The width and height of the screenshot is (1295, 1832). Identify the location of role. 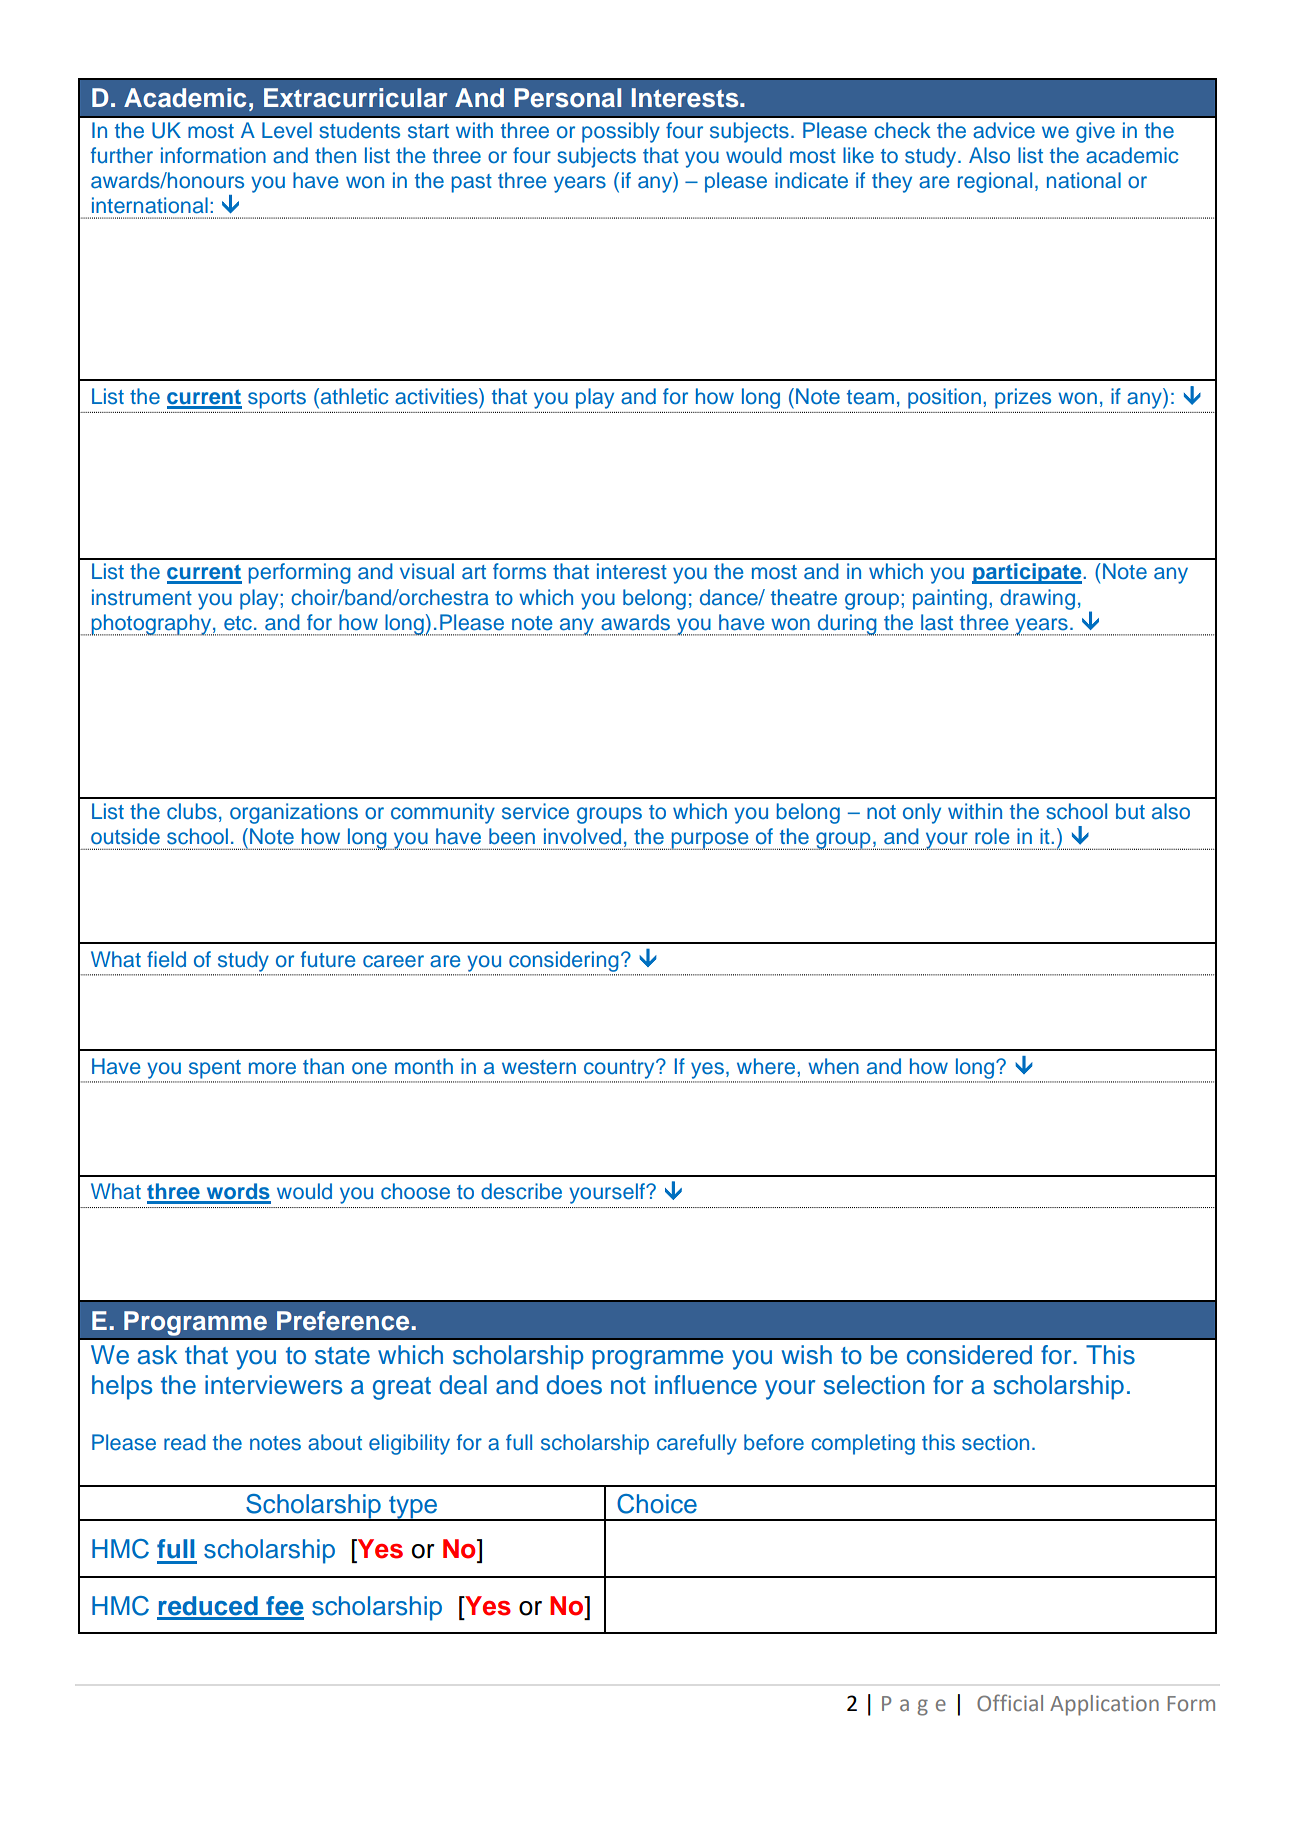
(992, 836).
